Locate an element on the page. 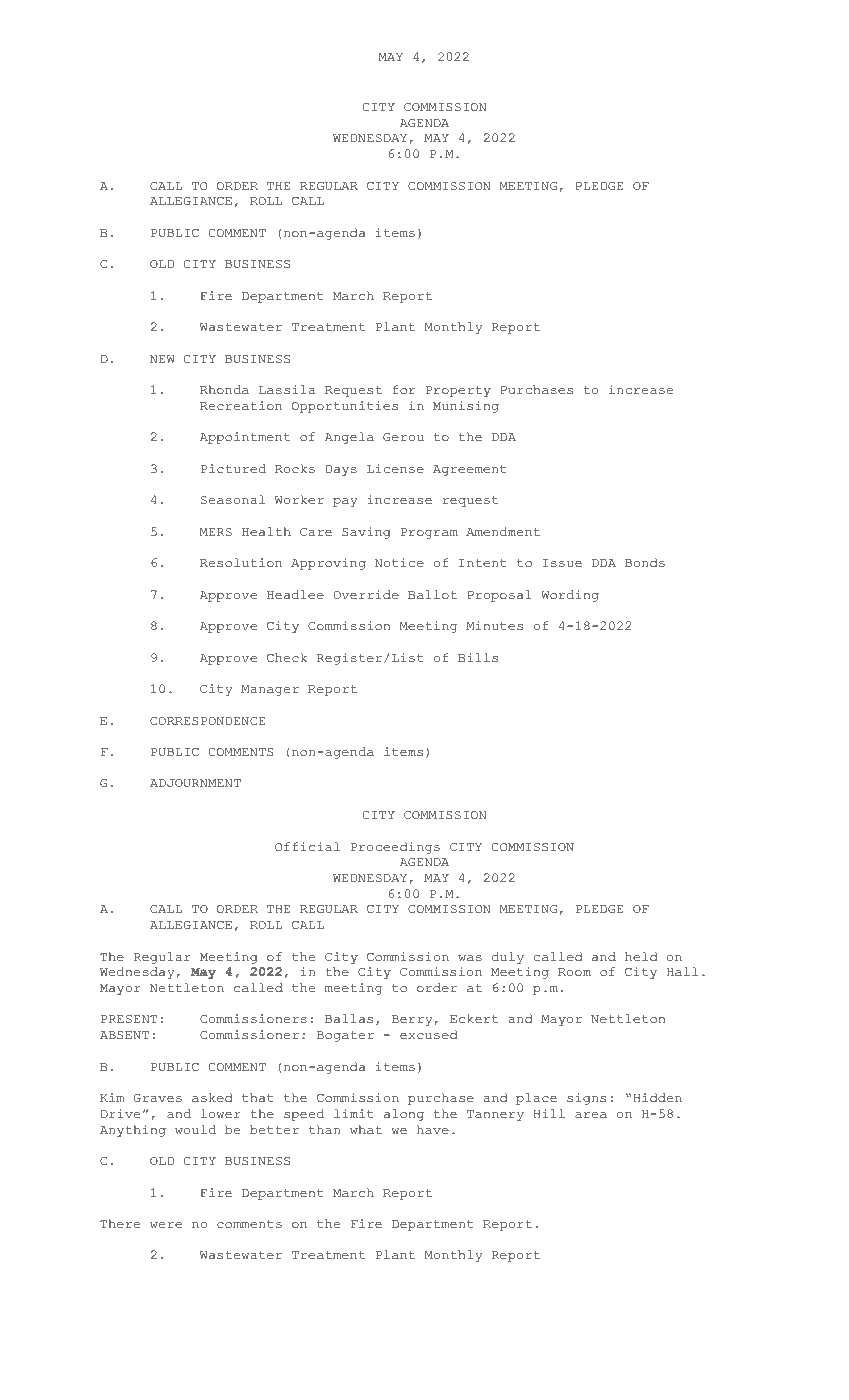 Image resolution: width=849 pixels, height=1400 pixels. Override is located at coordinates (366, 594).
